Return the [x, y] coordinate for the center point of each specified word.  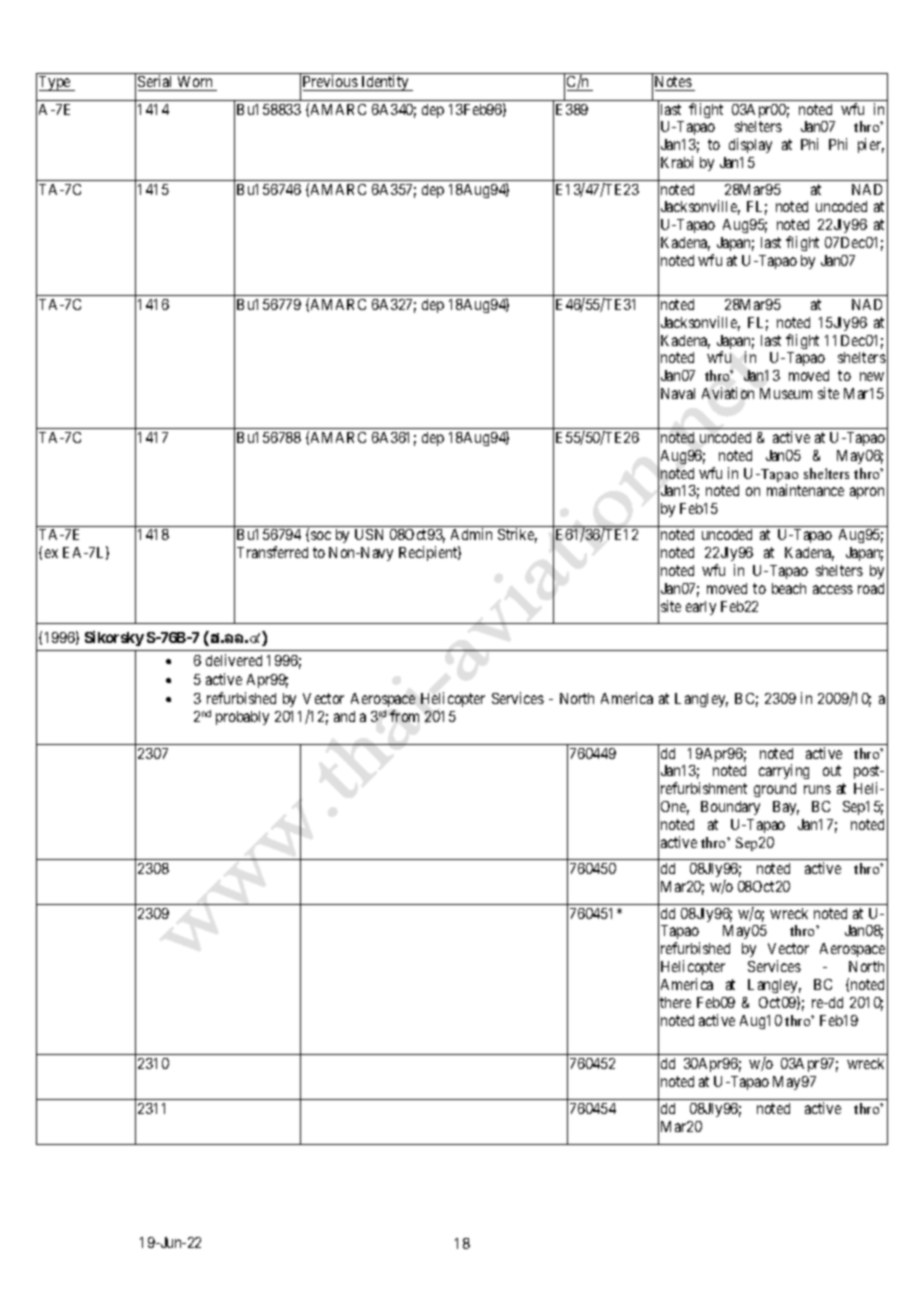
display [750, 145]
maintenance [805, 490]
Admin [471, 534]
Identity [385, 83]
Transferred [272, 552]
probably [242, 718]
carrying [784, 771]
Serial [157, 83]
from [404, 716]
